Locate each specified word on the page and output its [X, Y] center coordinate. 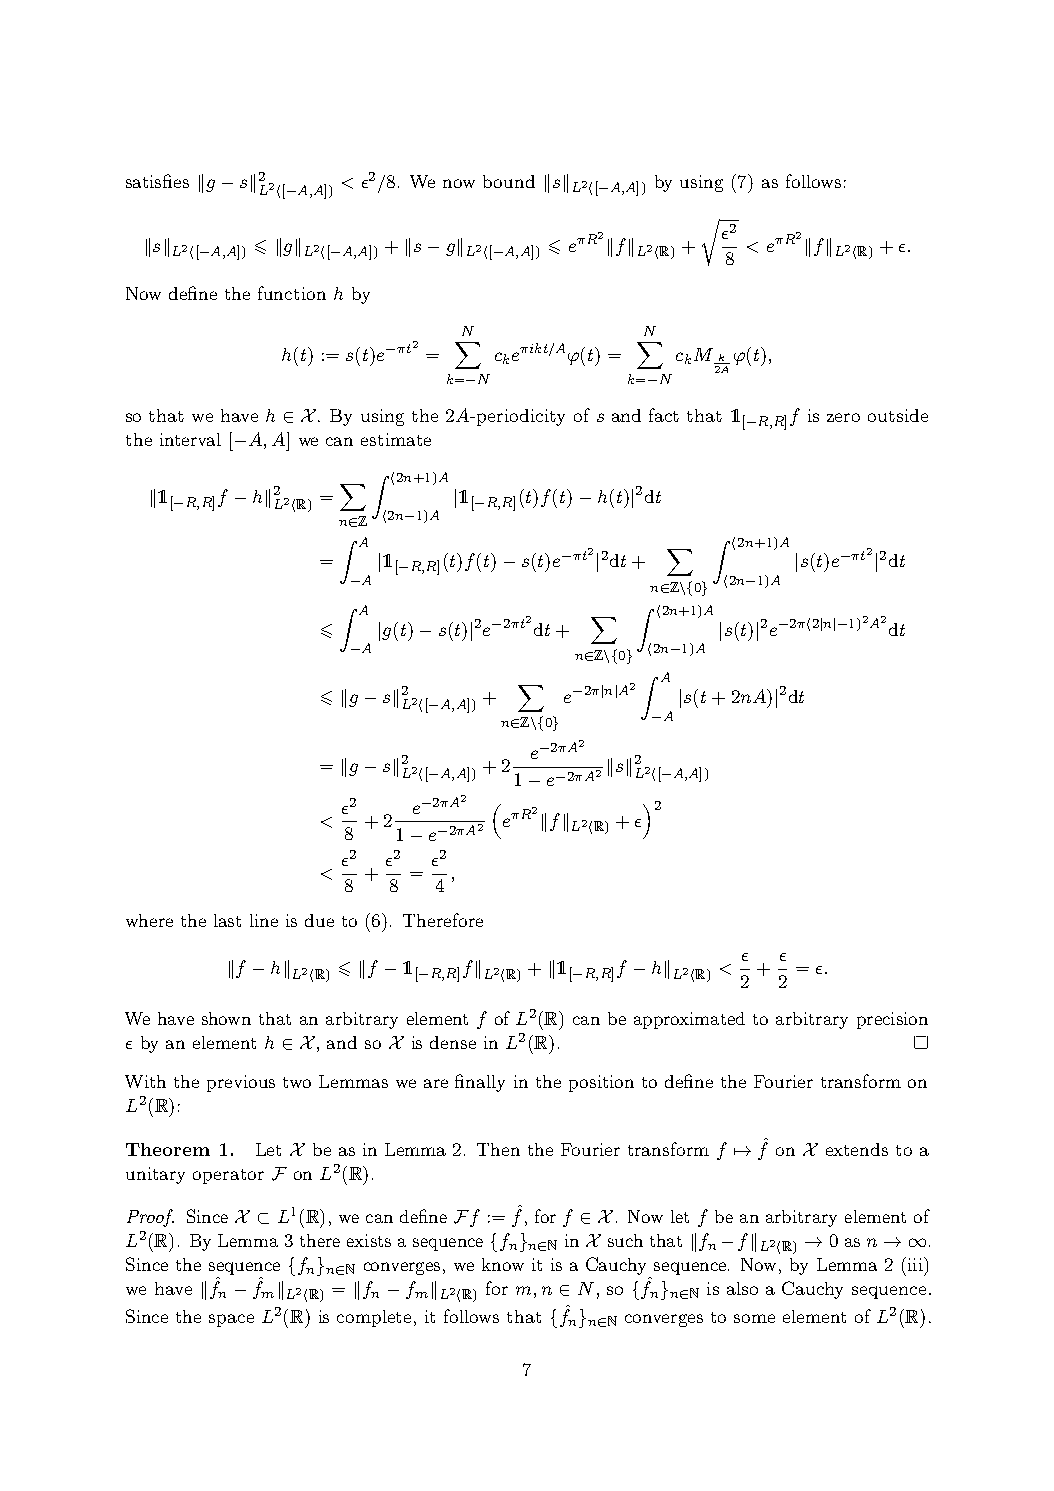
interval [190, 439]
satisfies [157, 181]
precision [892, 1020]
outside [898, 415]
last [227, 920]
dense [453, 1042]
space [231, 1320]
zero [843, 417]
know [503, 1264]
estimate [396, 439]
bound [509, 181]
